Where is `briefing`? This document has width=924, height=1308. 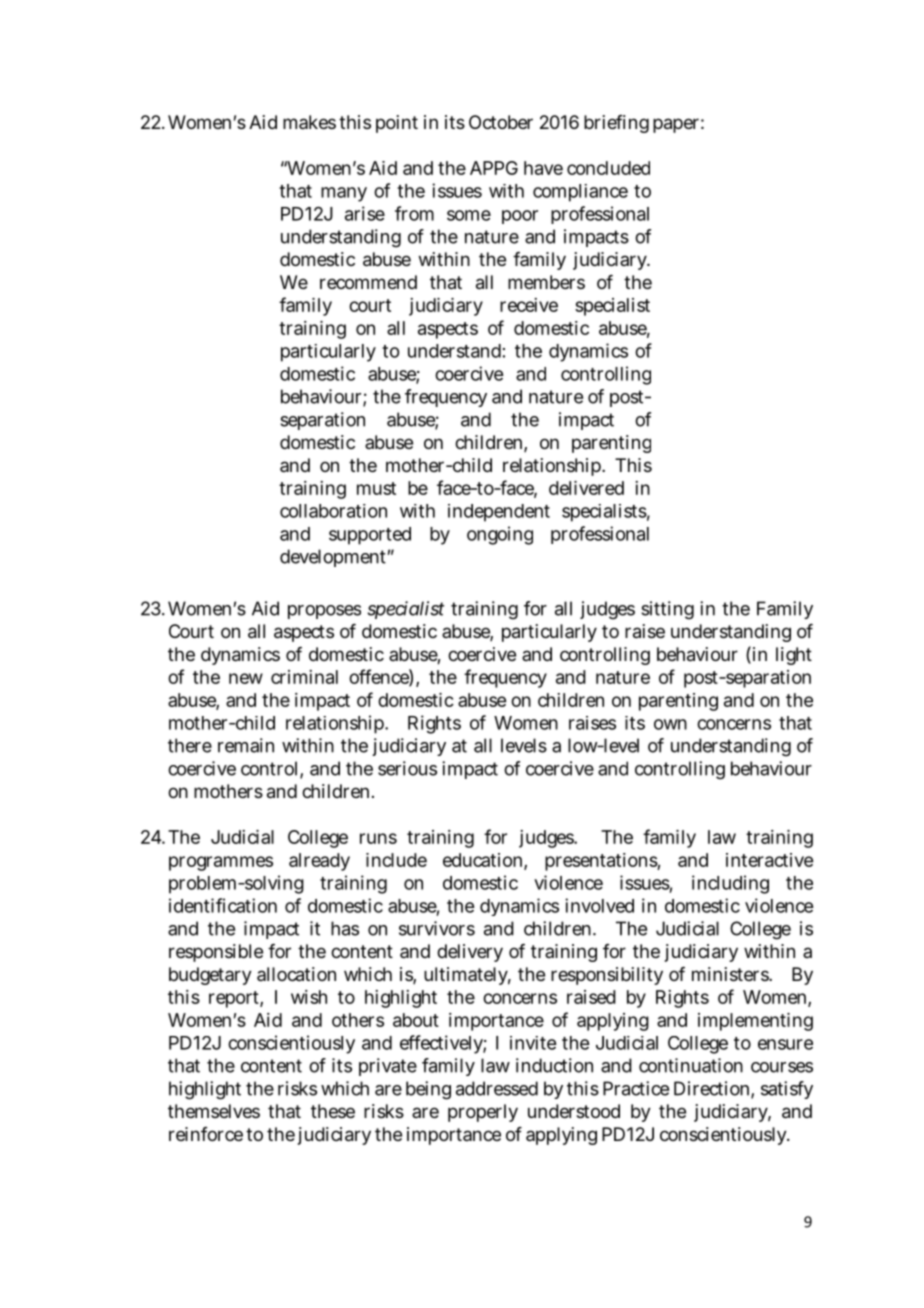 briefing is located at coordinates (616, 124).
